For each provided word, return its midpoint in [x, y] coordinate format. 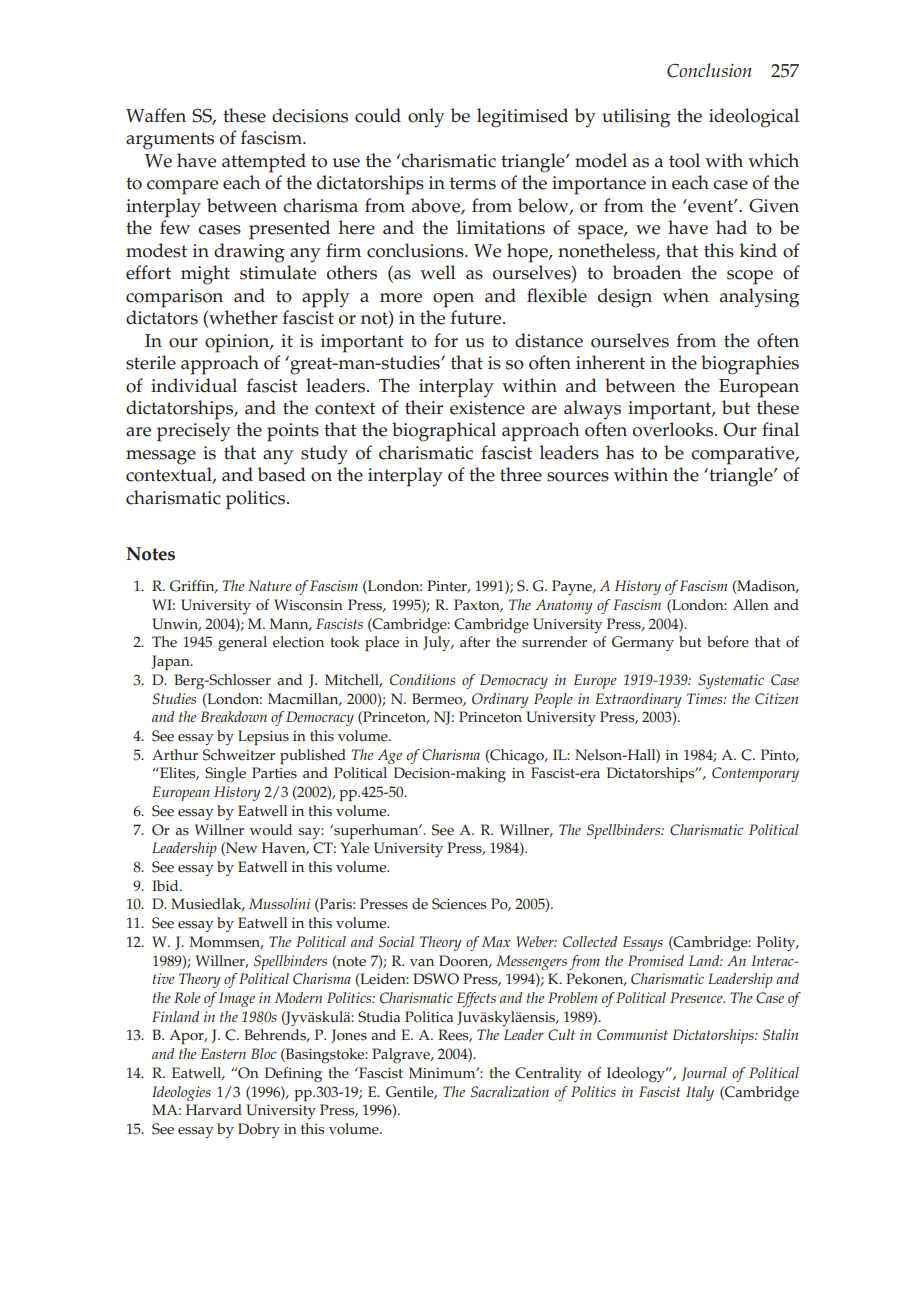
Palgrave [402, 1056]
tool [684, 160]
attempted [264, 163]
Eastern [223, 1053]
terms [473, 183]
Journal [704, 1074]
